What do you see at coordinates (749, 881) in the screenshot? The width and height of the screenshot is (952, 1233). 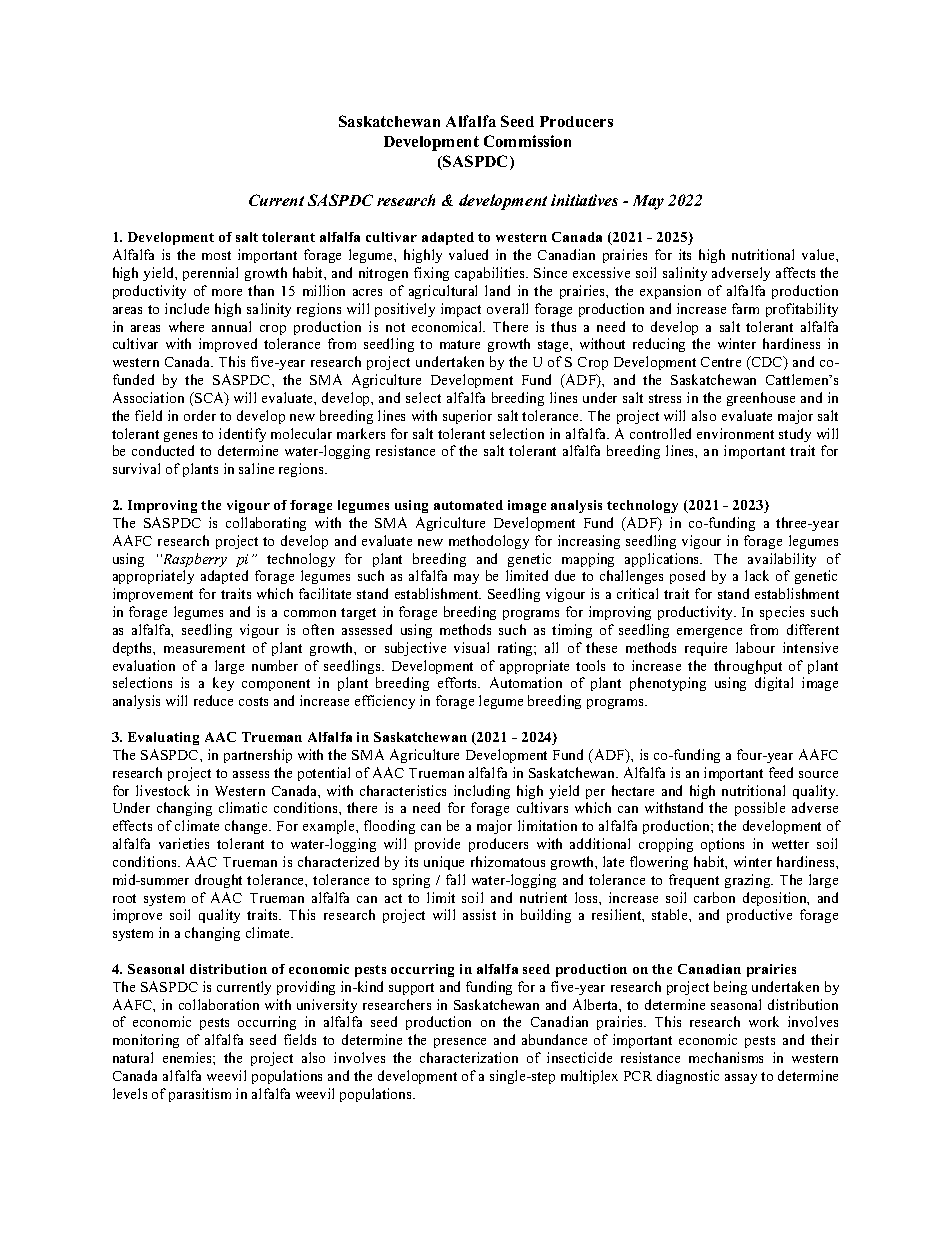 I see `grazing` at bounding box center [749, 881].
